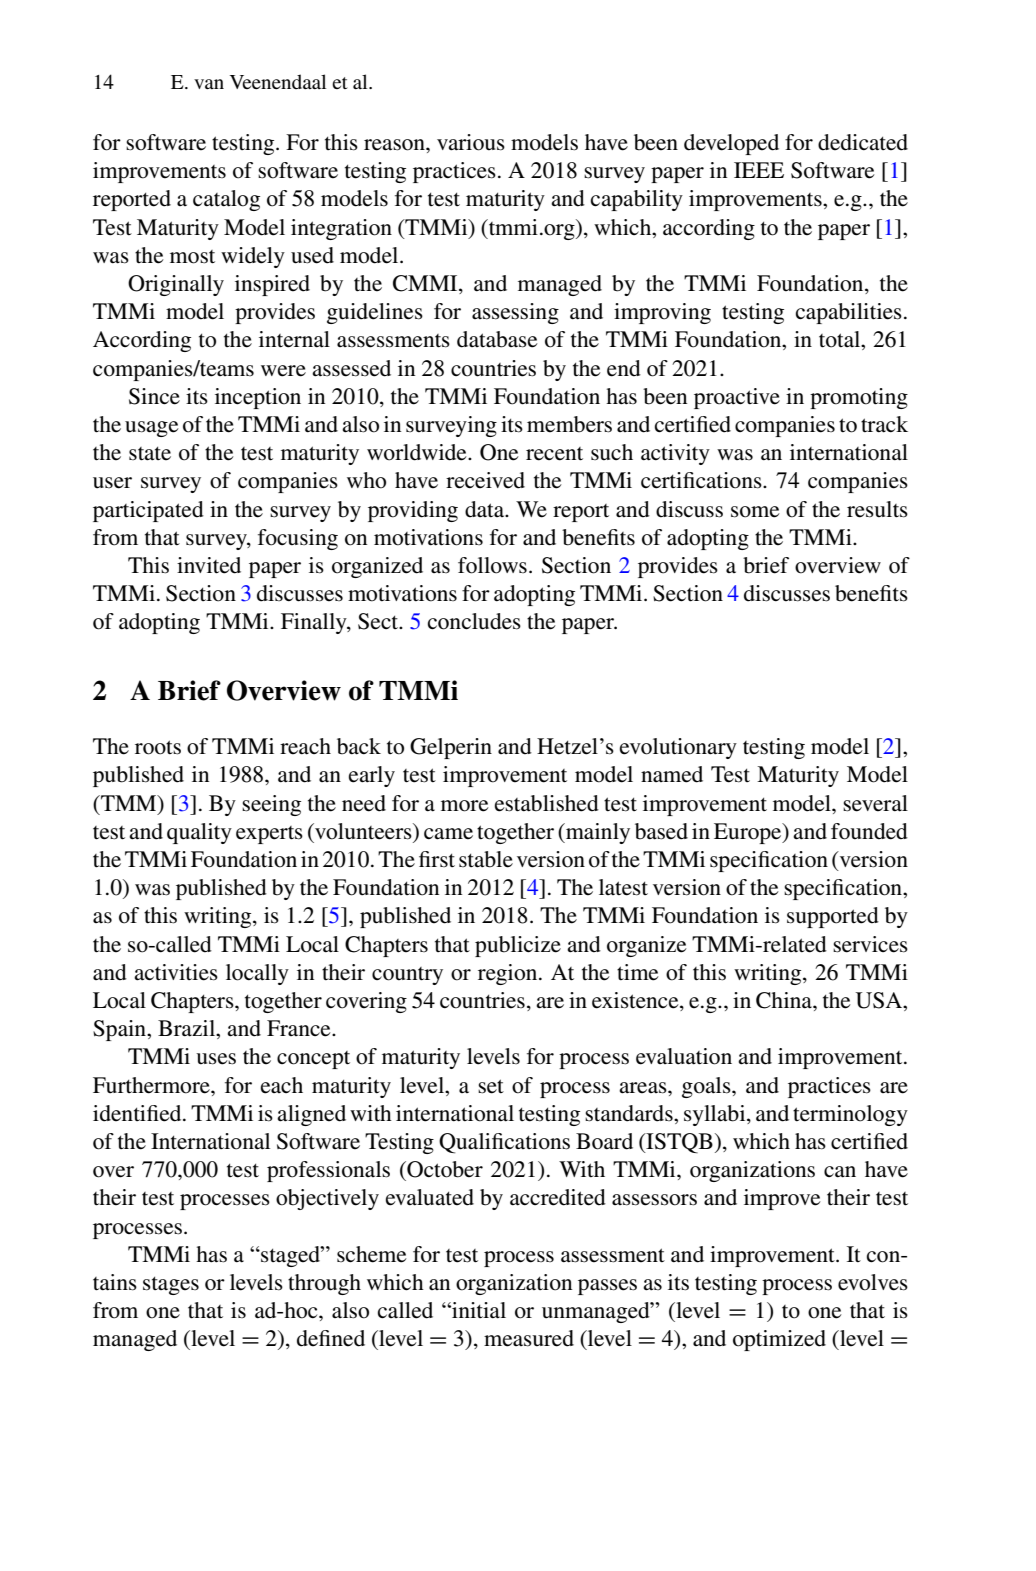 The image size is (1036, 1571). I want to click on supported, so click(833, 917).
